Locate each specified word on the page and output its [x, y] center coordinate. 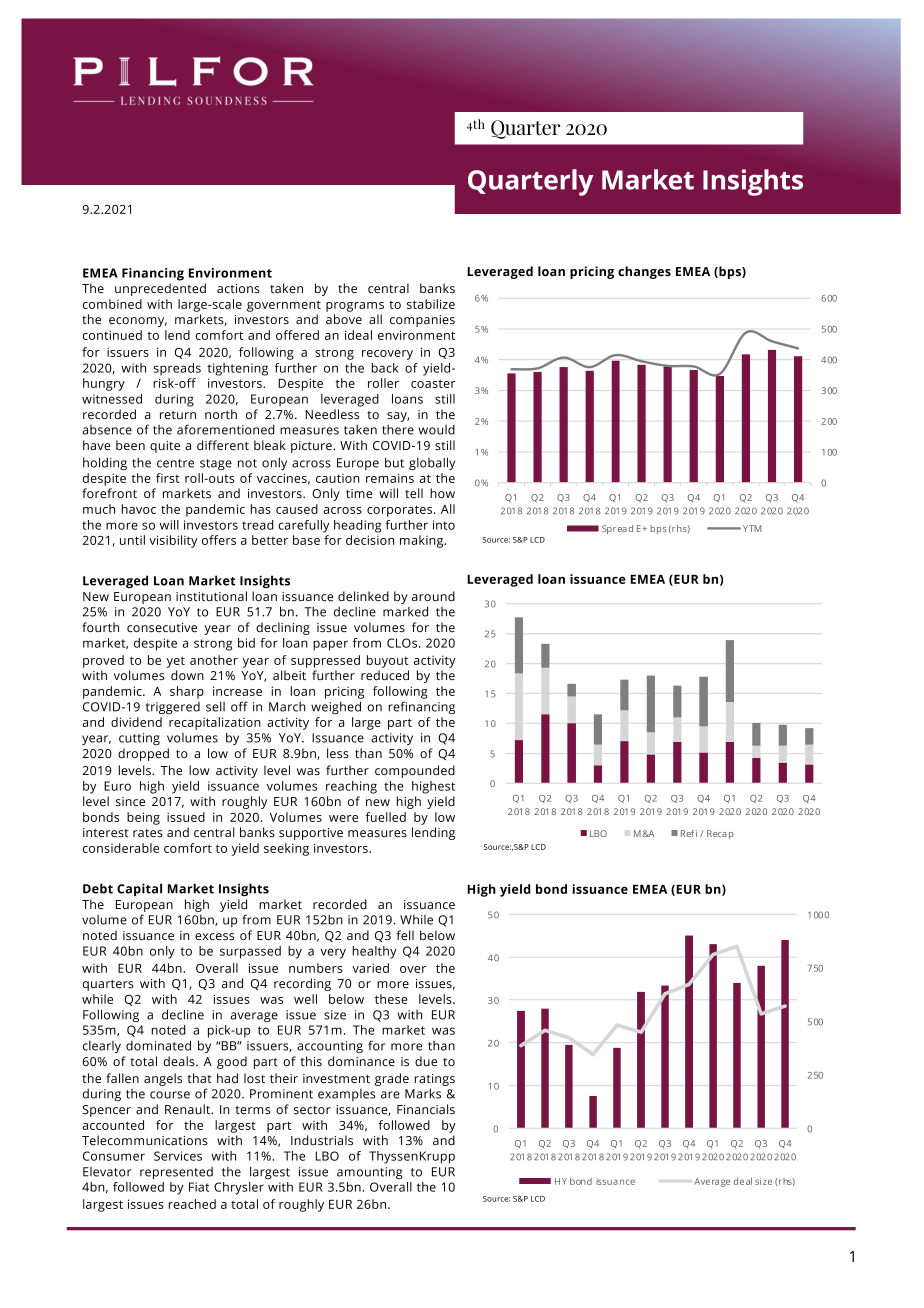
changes [644, 272]
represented [176, 1173]
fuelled [386, 817]
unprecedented [160, 289]
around [433, 596]
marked [405, 611]
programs [355, 307]
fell [405, 935]
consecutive [162, 628]
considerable [121, 848]
